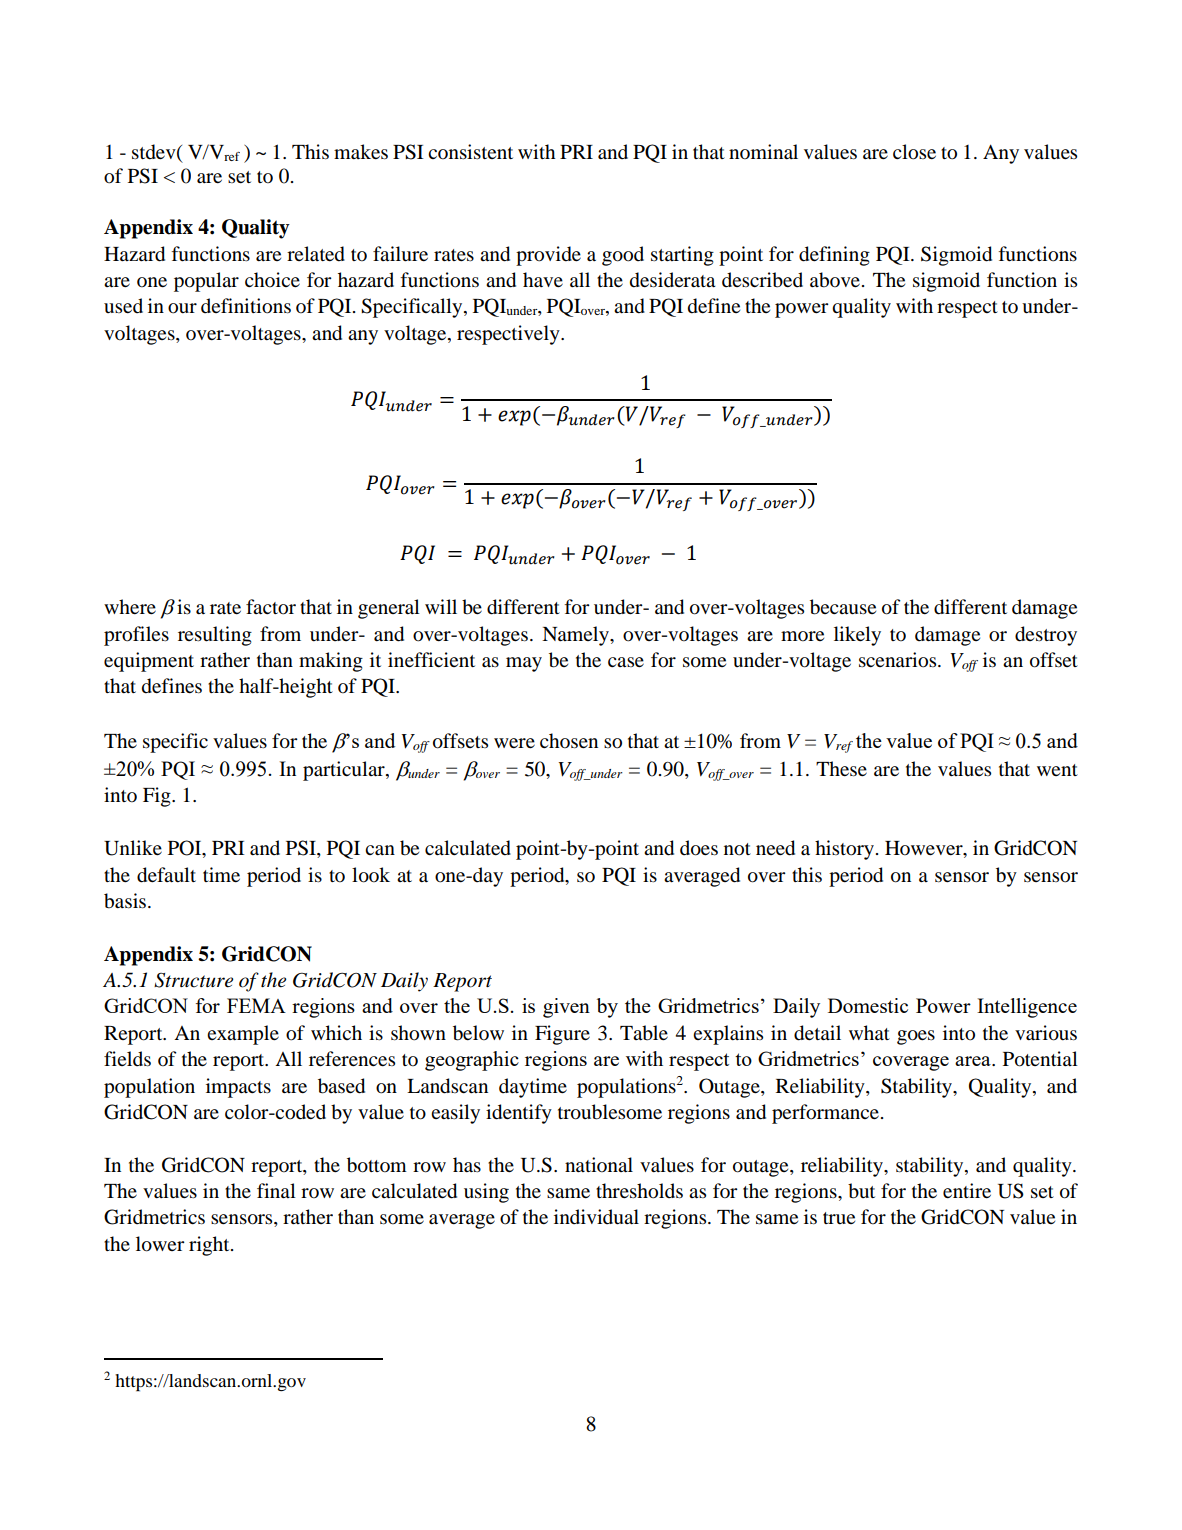 The height and width of the screenshot is (1530, 1182). I want to click on close, so click(914, 152).
